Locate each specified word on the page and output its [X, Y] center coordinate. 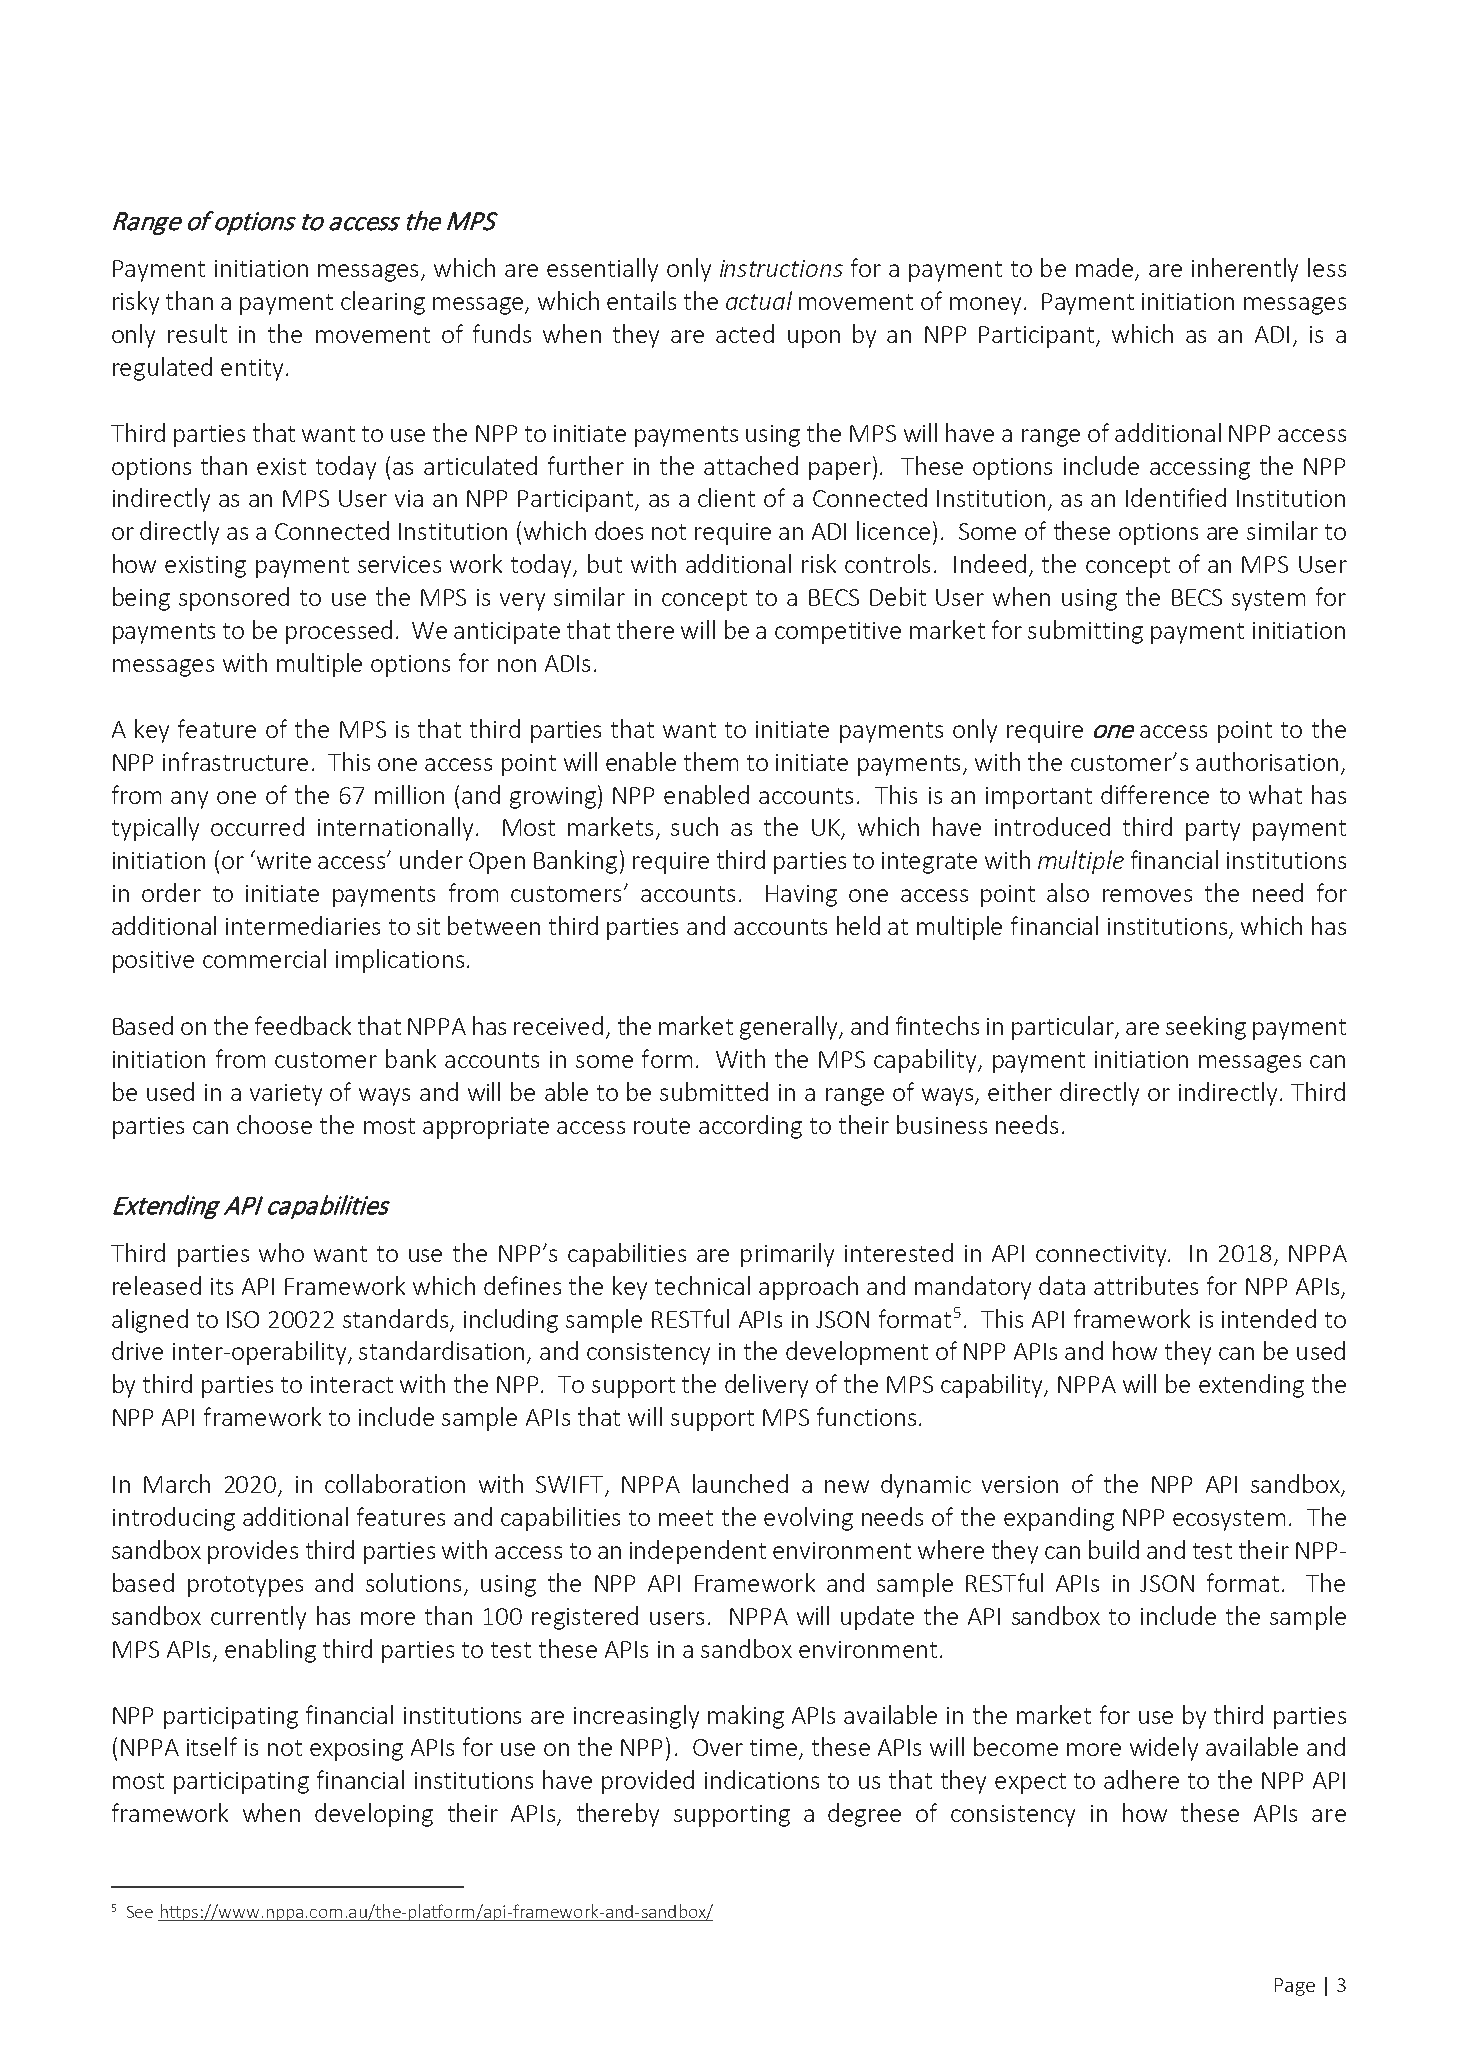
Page [1295, 1987]
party [1213, 830]
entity [252, 370]
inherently [1245, 270]
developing [374, 1815]
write [282, 859]
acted [745, 333]
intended [1269, 1318]
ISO [243, 1319]
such [694, 826]
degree [864, 1815]
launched [740, 1483]
